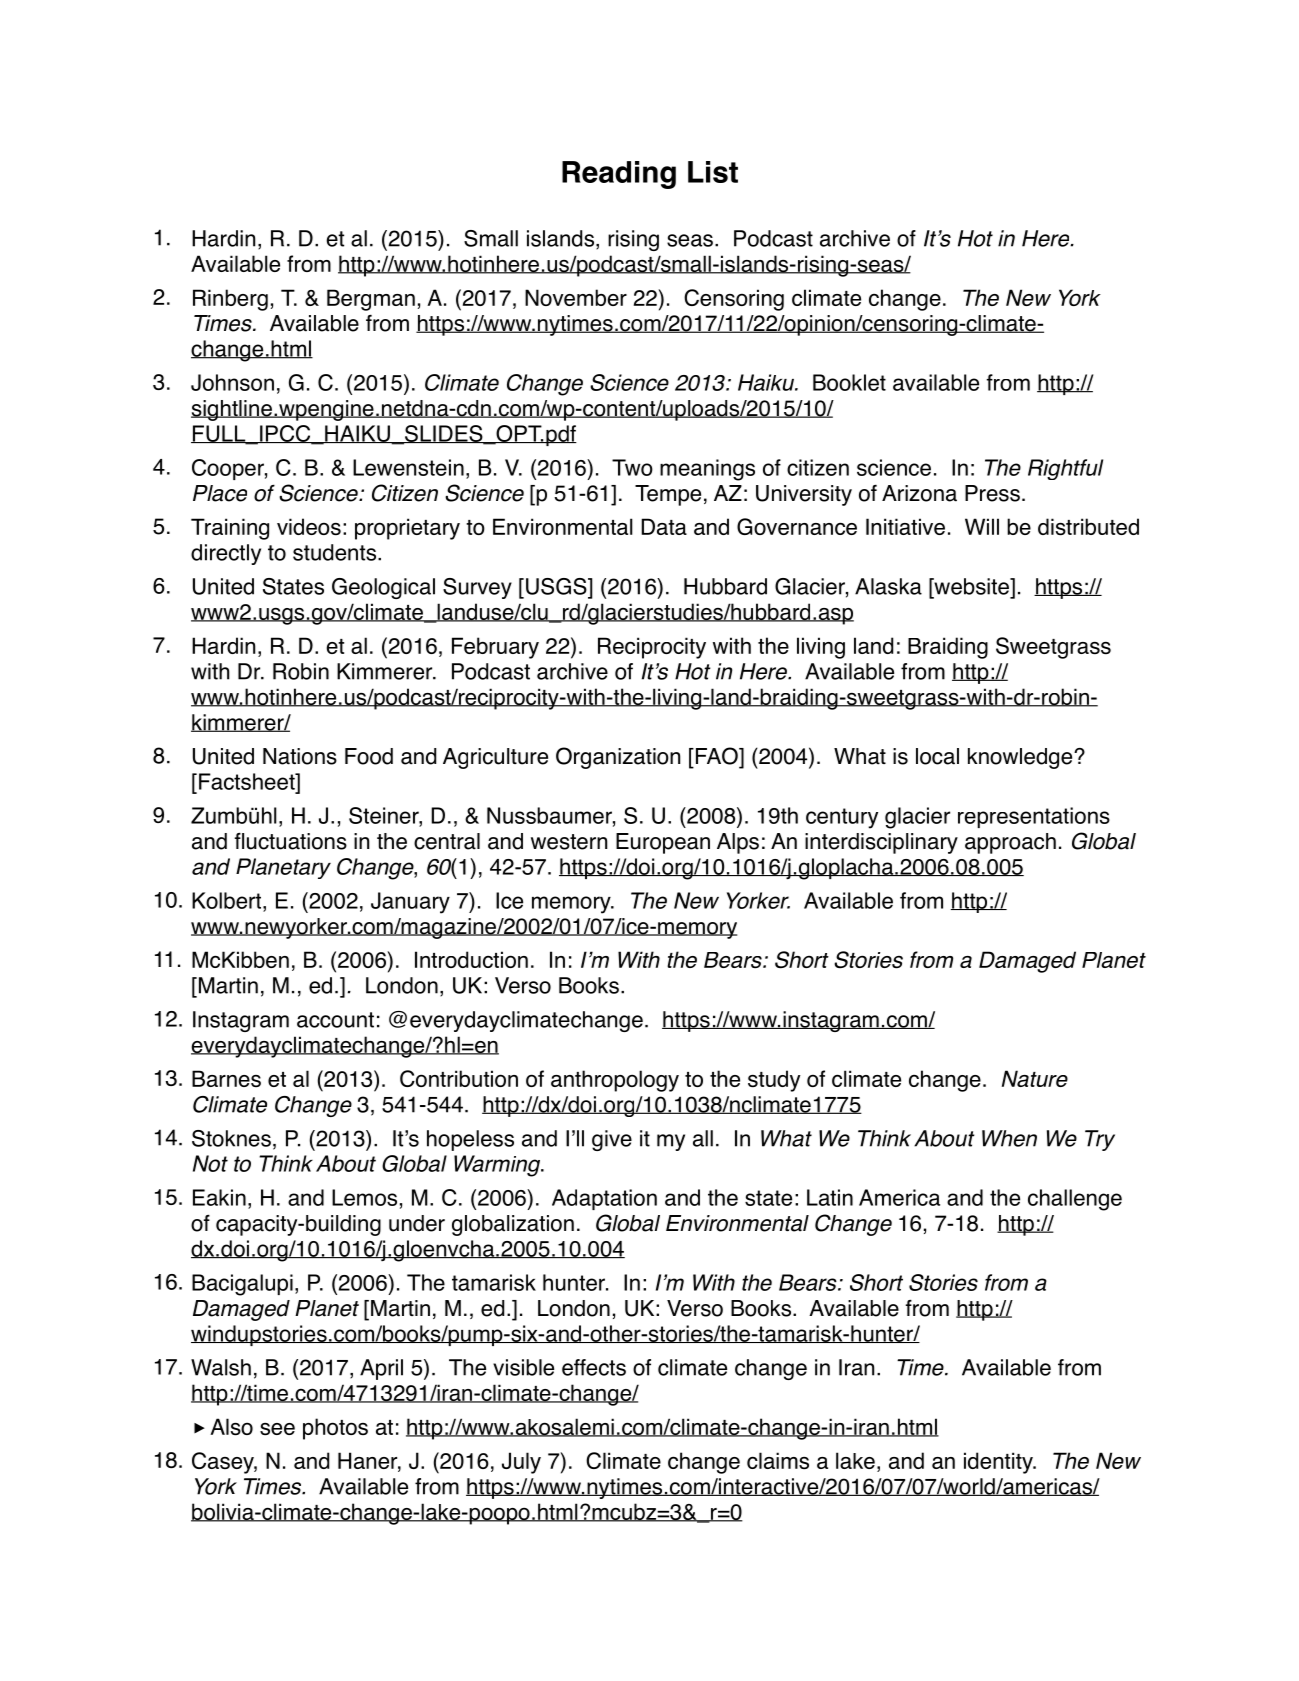 The image size is (1299, 1681). I want to click on videos, so click(309, 526).
